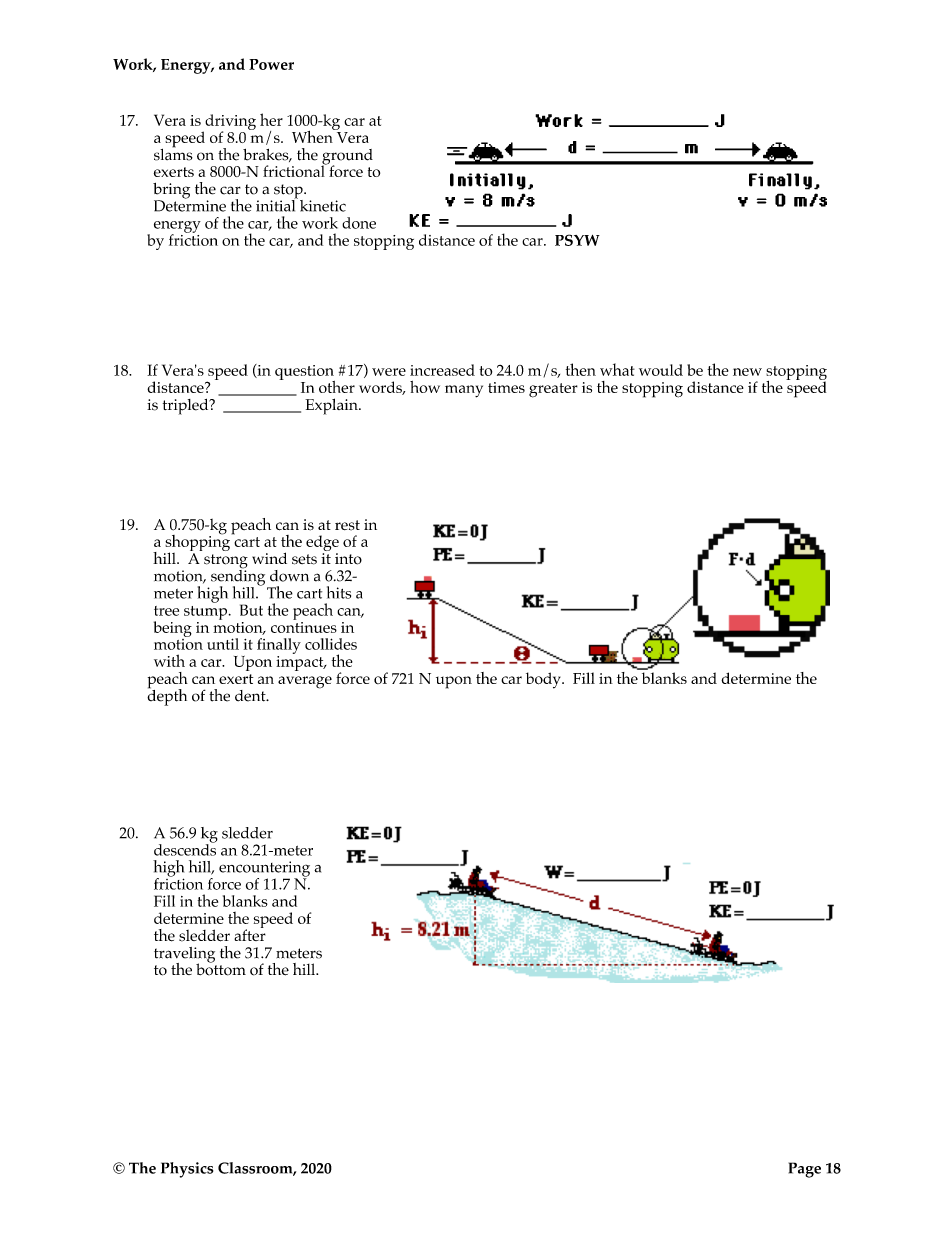 This screenshot has height=1233, width=952. What do you see at coordinates (251, 696) in the screenshot?
I see `dent` at bounding box center [251, 696].
